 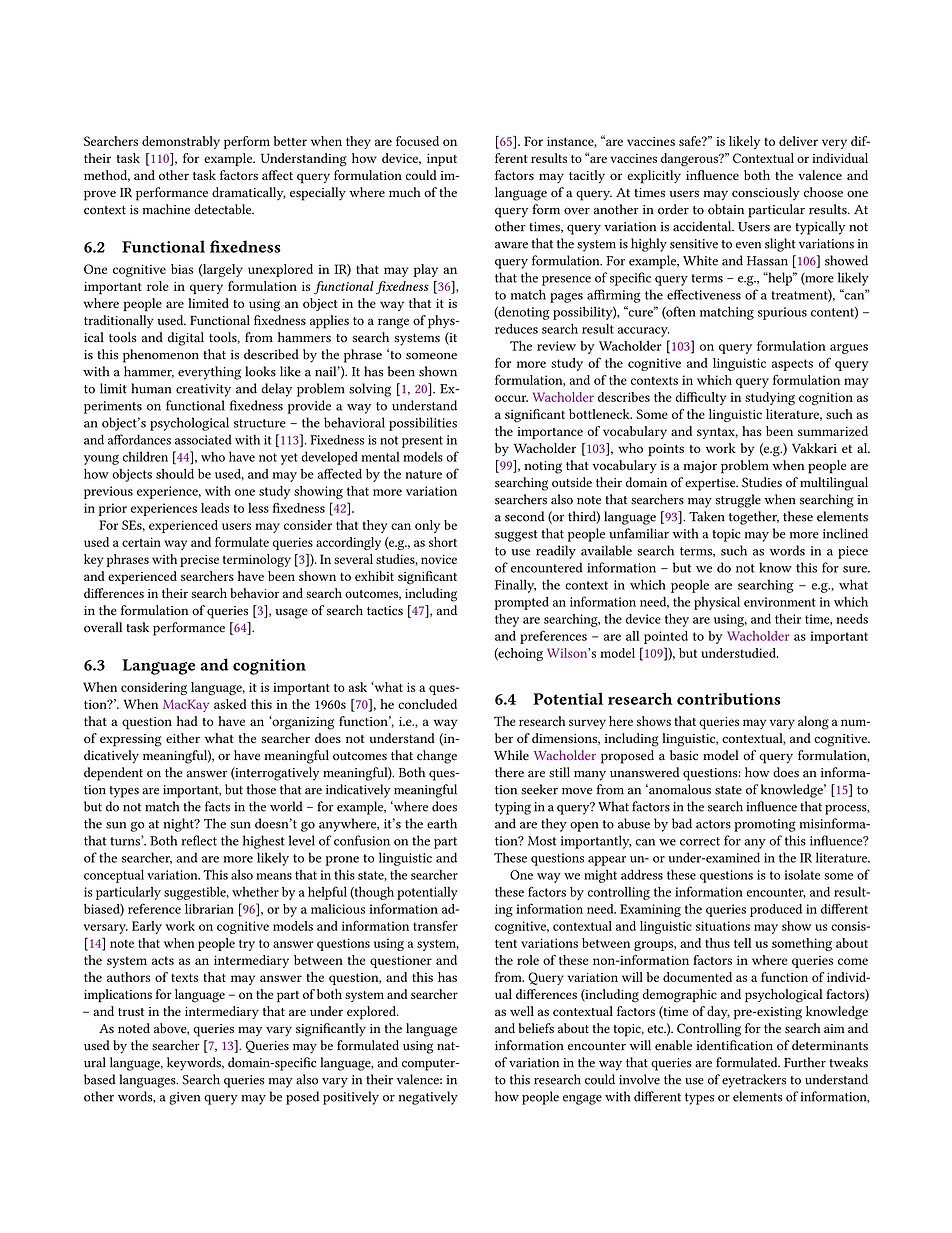 What do you see at coordinates (805, 1062) in the page?
I see `Further` at bounding box center [805, 1062].
